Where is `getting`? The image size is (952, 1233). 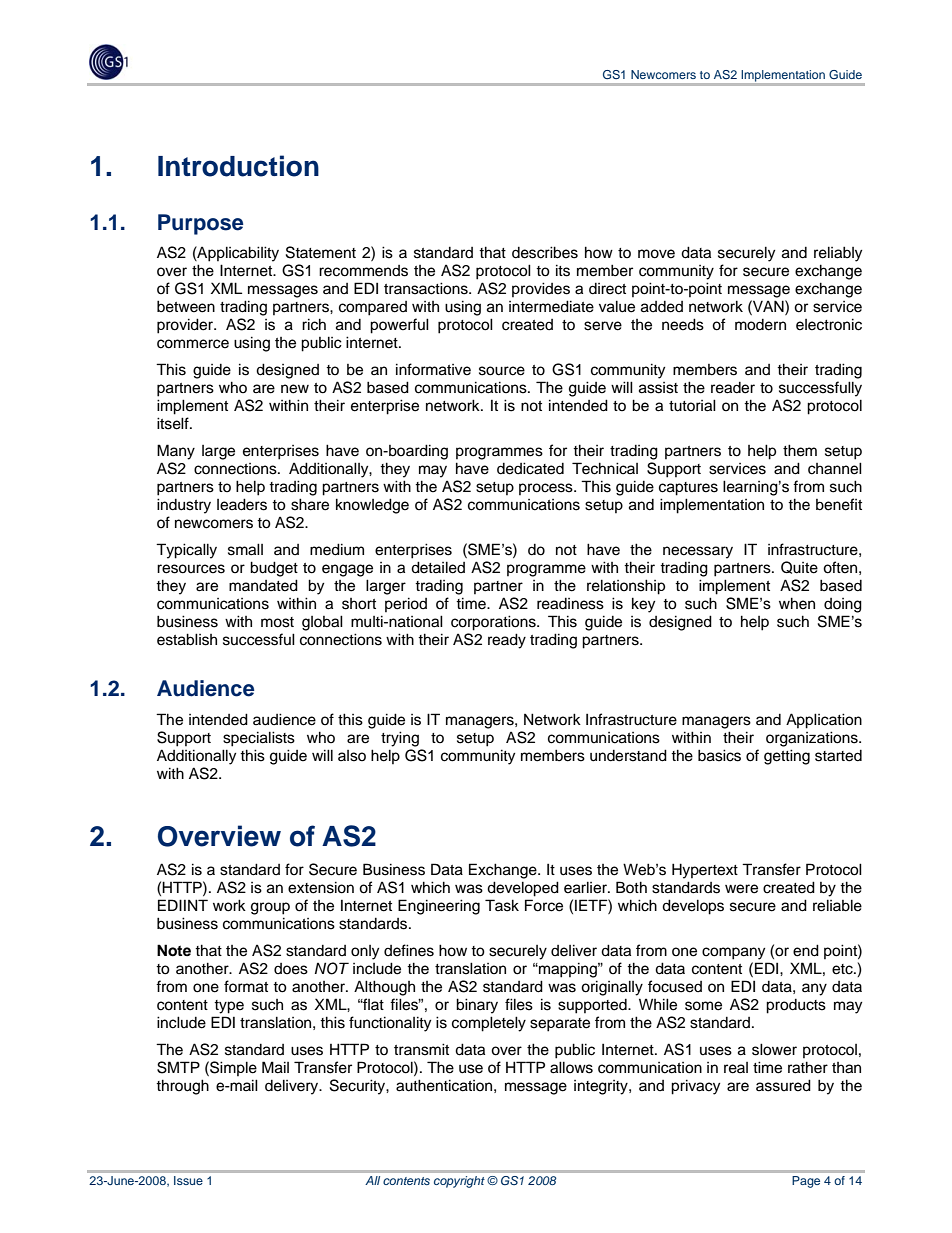 getting is located at coordinates (787, 757).
